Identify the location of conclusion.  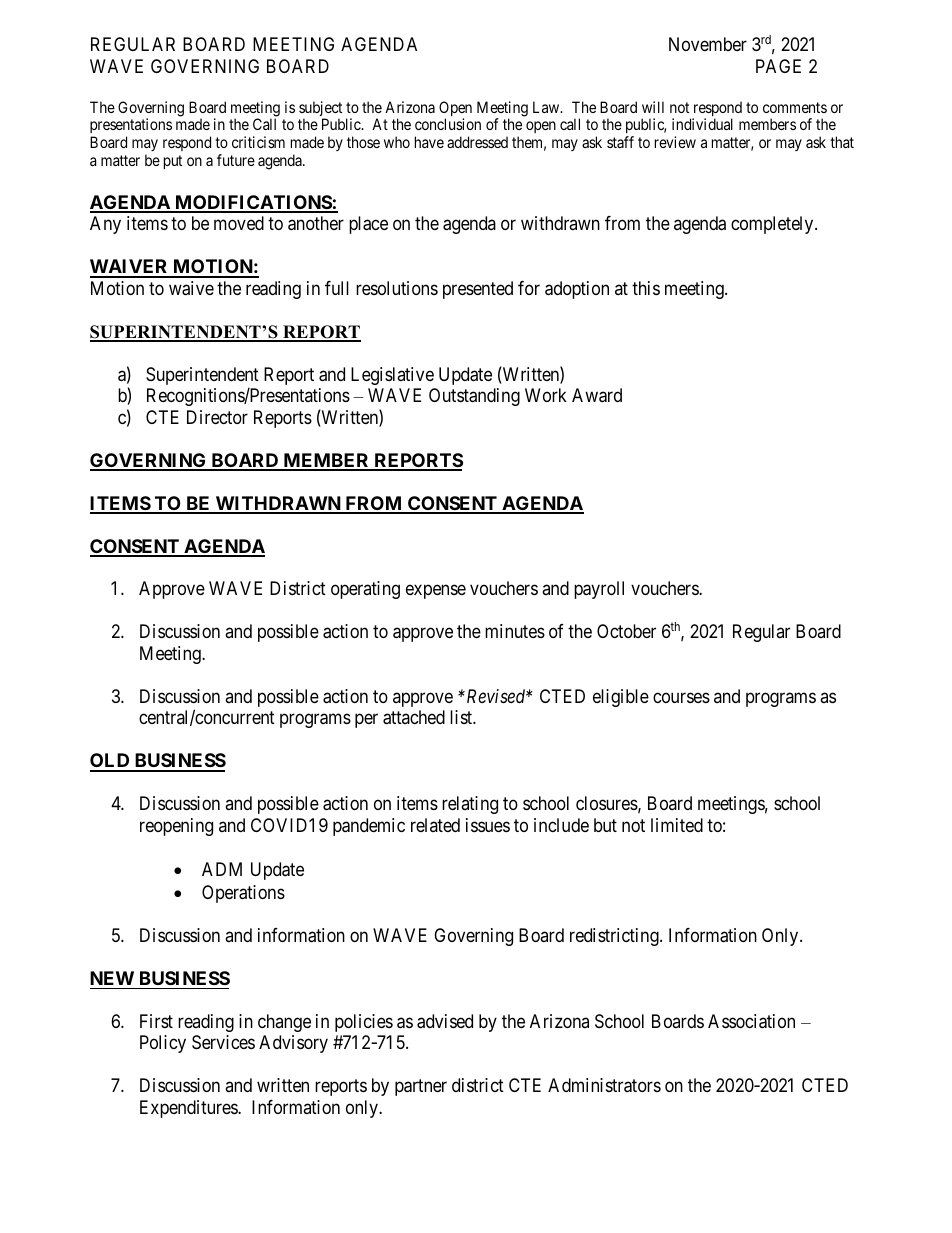
(448, 124).
